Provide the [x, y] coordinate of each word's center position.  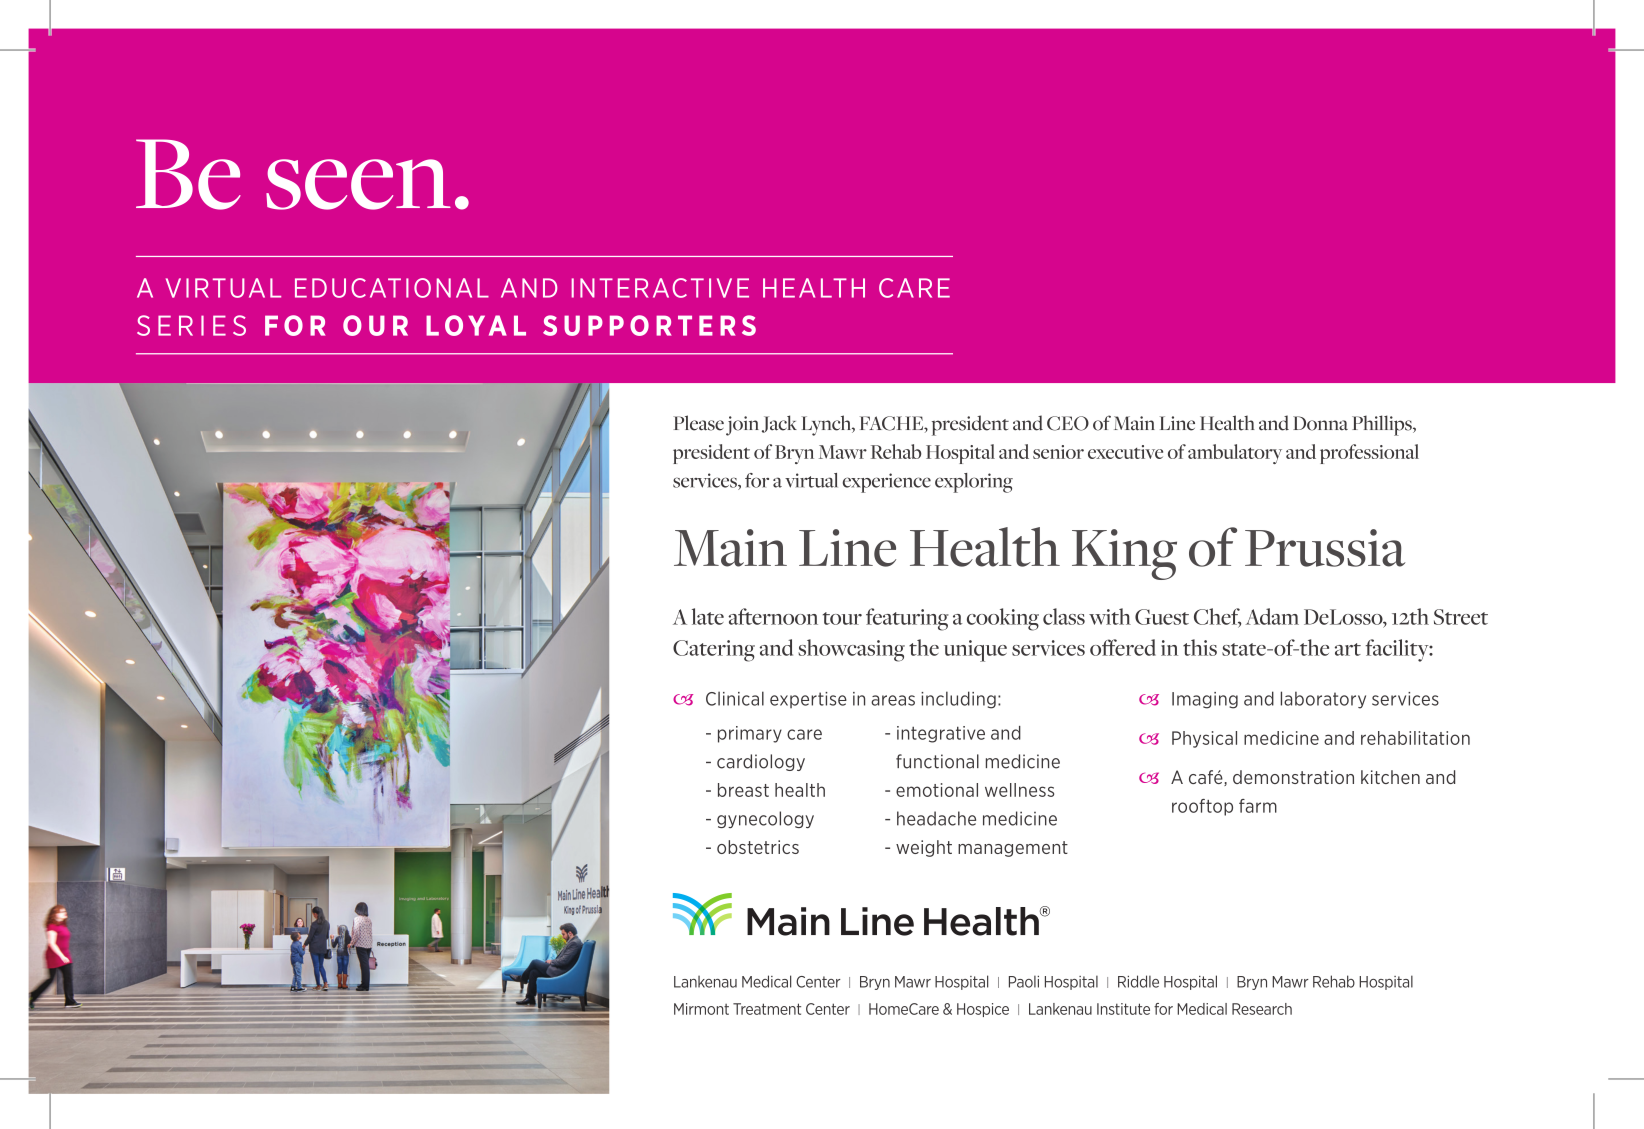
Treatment [767, 1009]
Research [1262, 1009]
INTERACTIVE [660, 288]
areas [893, 700]
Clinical [735, 698]
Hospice [983, 1010]
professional [1369, 454]
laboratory [1323, 700]
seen [358, 184]
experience [887, 483]
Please [698, 423]
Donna [1320, 423]
